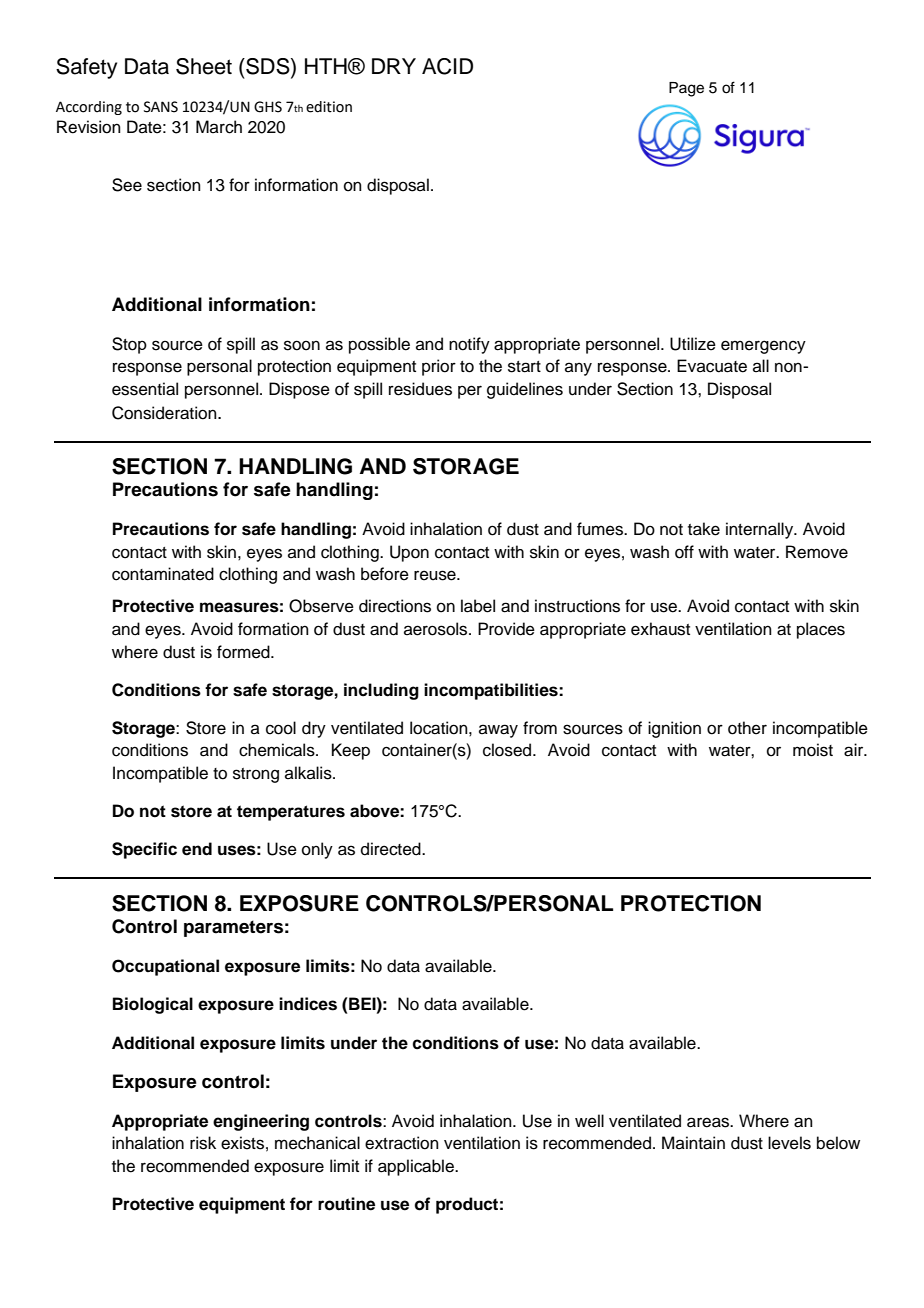 The image size is (924, 1308). What do you see at coordinates (203, 1143) in the screenshot?
I see `risk` at bounding box center [203, 1143].
